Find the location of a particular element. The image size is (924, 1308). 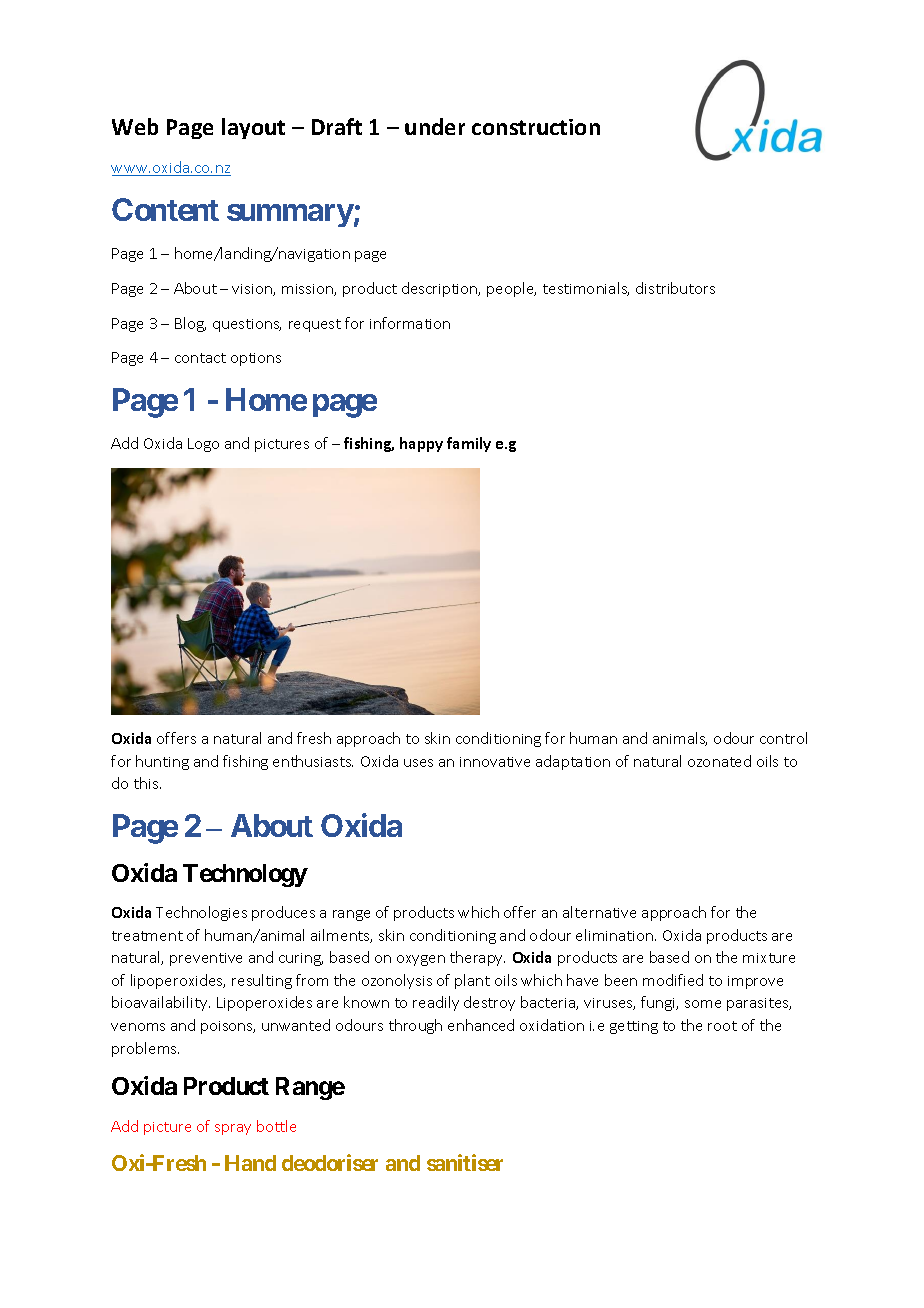

spray is located at coordinates (233, 1129).
